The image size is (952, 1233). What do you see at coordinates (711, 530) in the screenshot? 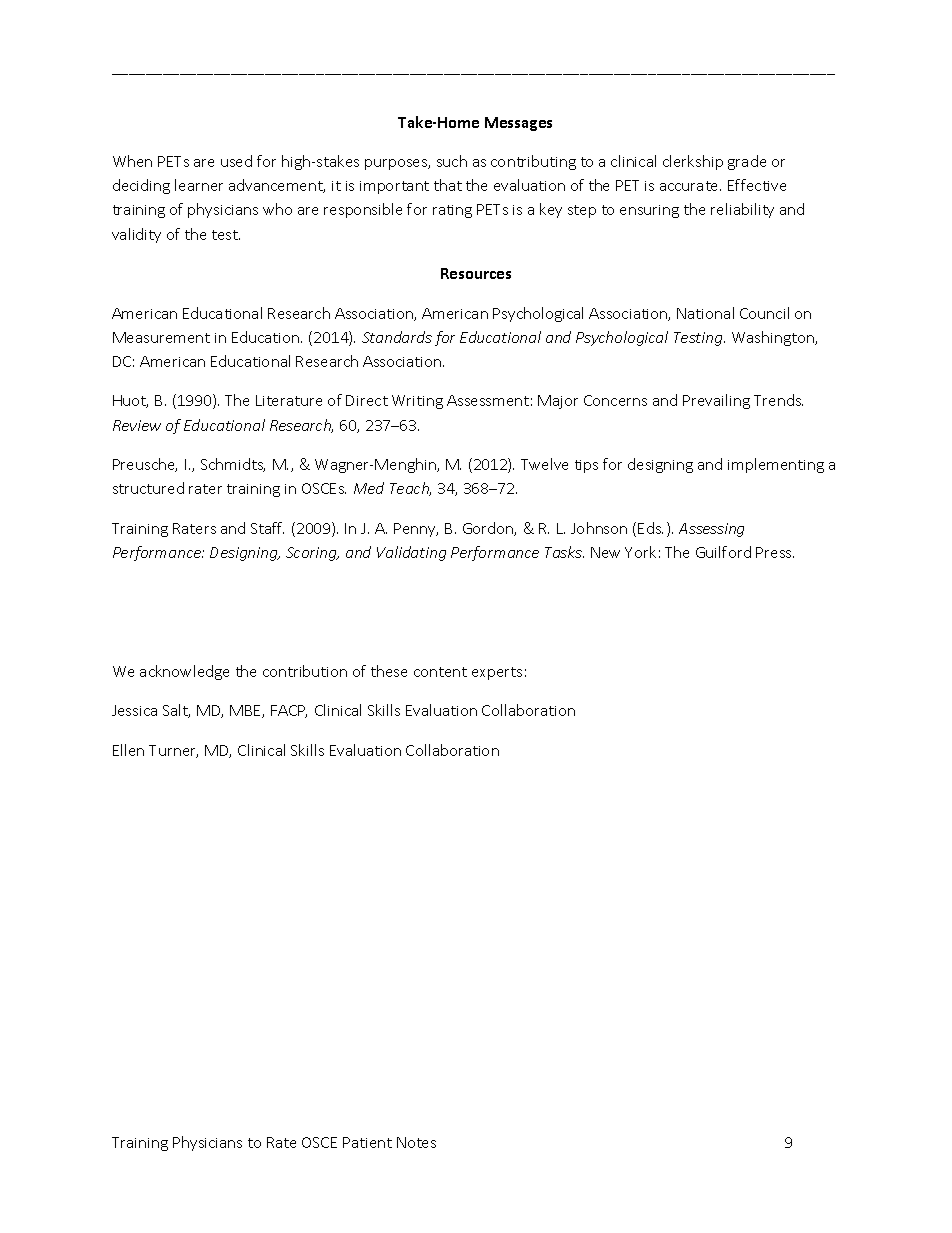
I see `Assessing` at bounding box center [711, 530].
